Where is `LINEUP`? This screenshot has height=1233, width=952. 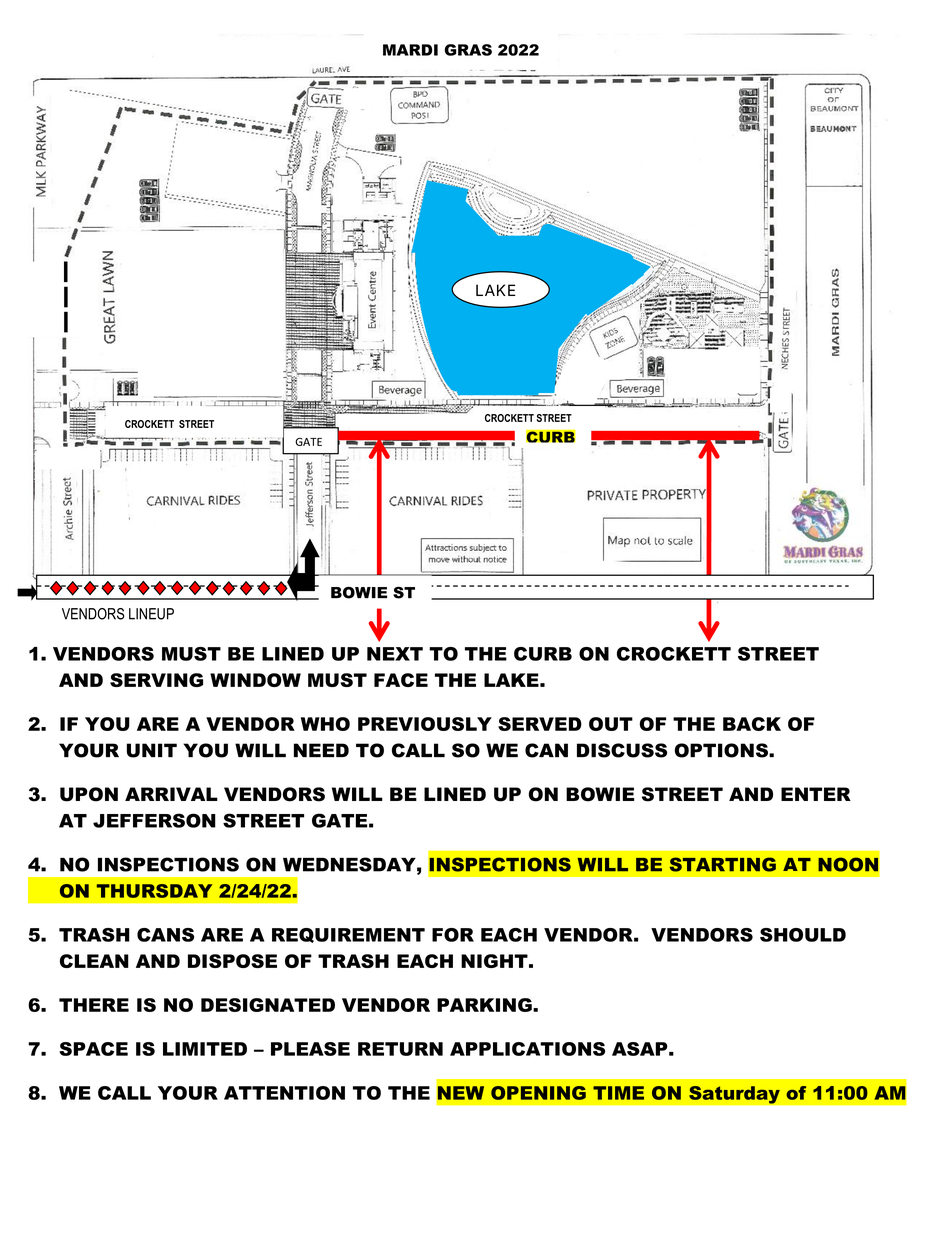 LINEUP is located at coordinates (151, 614).
